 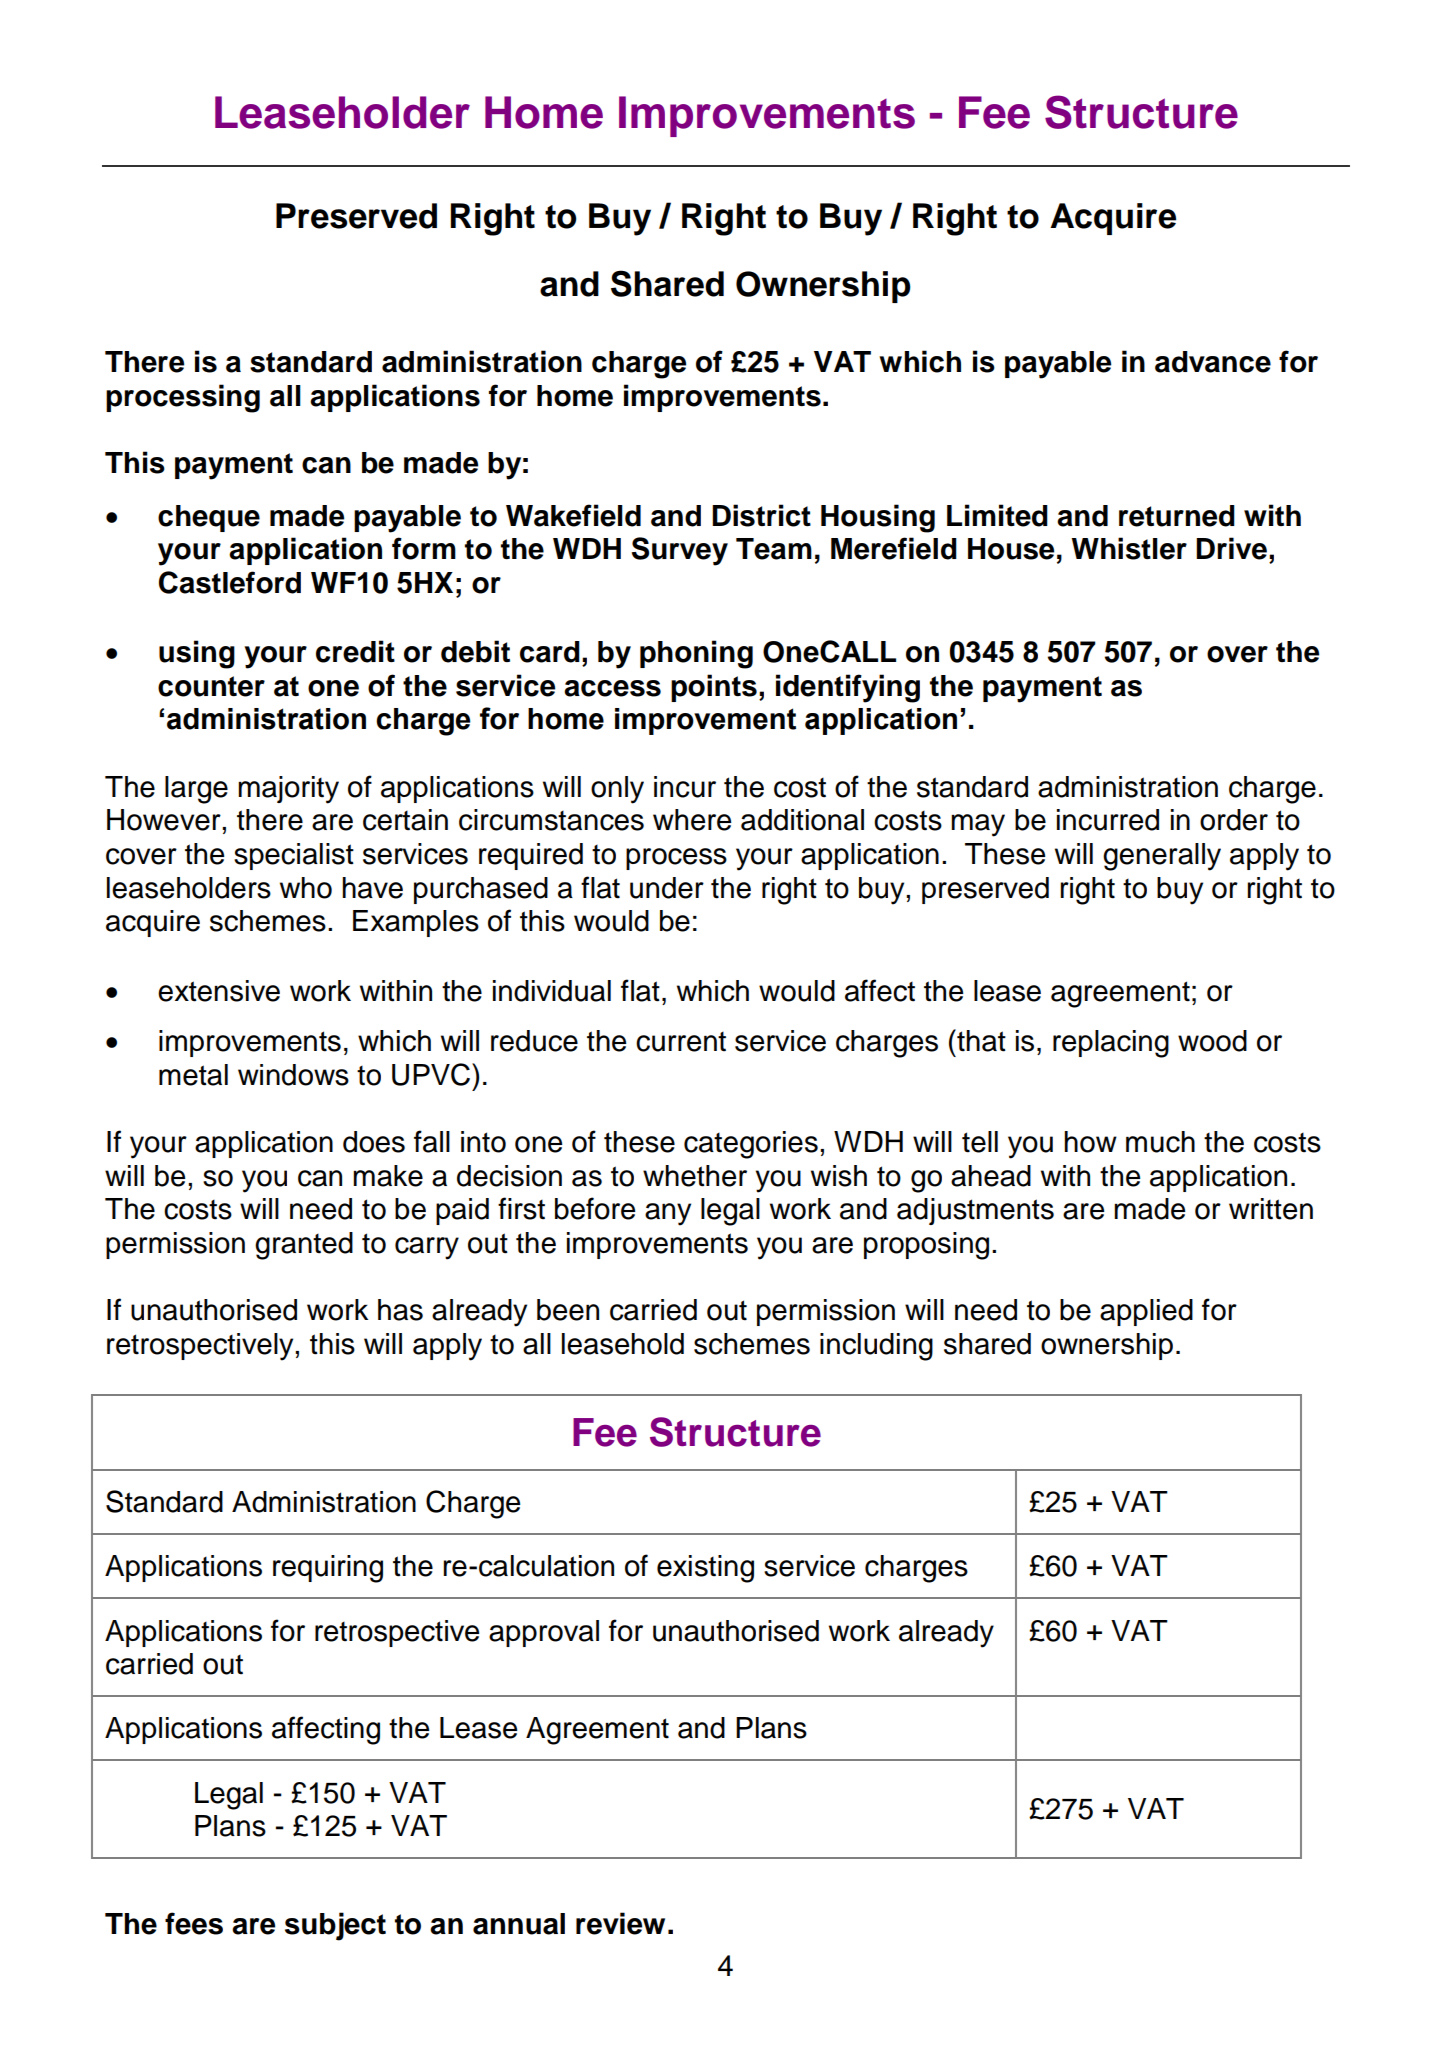 What do you see at coordinates (1160, 1142) in the screenshot?
I see `much` at bounding box center [1160, 1142].
